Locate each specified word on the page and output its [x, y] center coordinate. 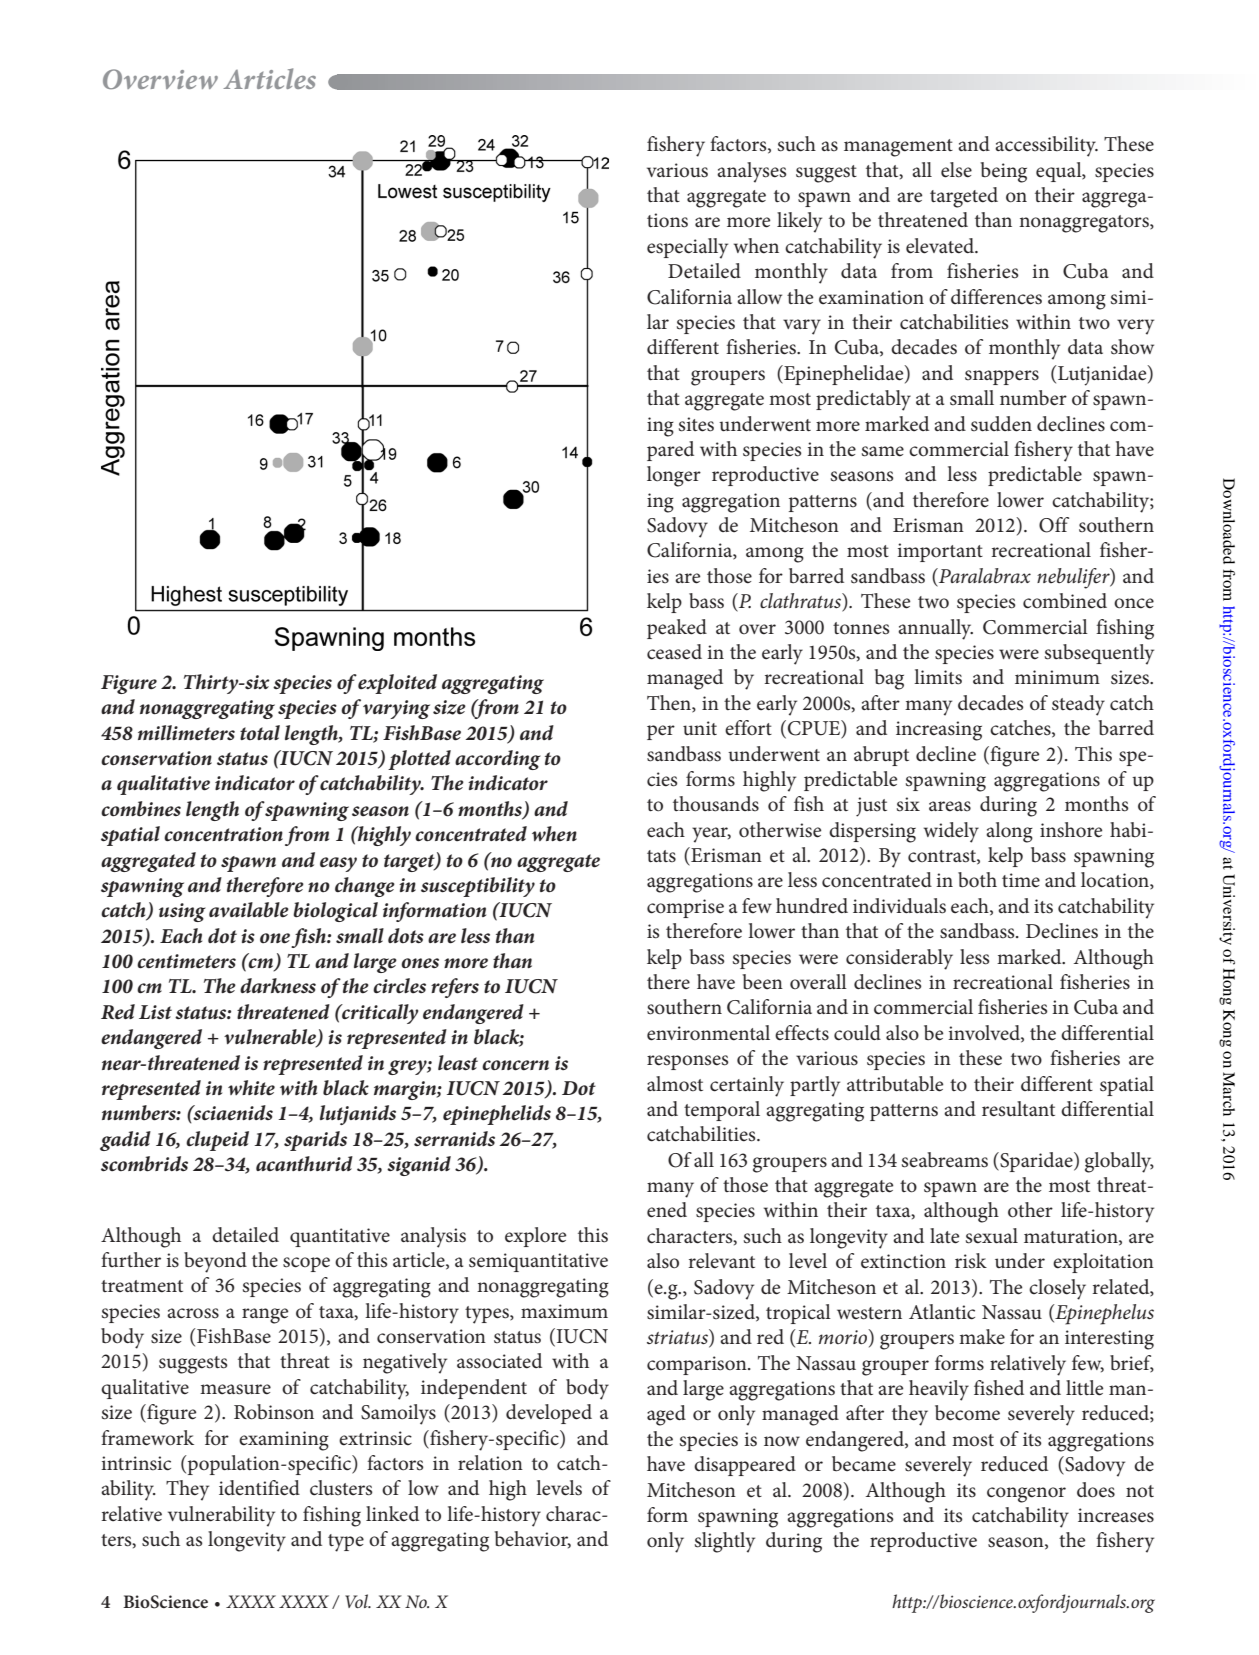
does [1096, 1490]
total [260, 732]
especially [687, 248]
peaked [677, 629]
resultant [1018, 1109]
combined [1065, 601]
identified [259, 1488]
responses [687, 1062]
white [251, 1087]
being [1003, 172]
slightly [725, 1542]
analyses [751, 172]
